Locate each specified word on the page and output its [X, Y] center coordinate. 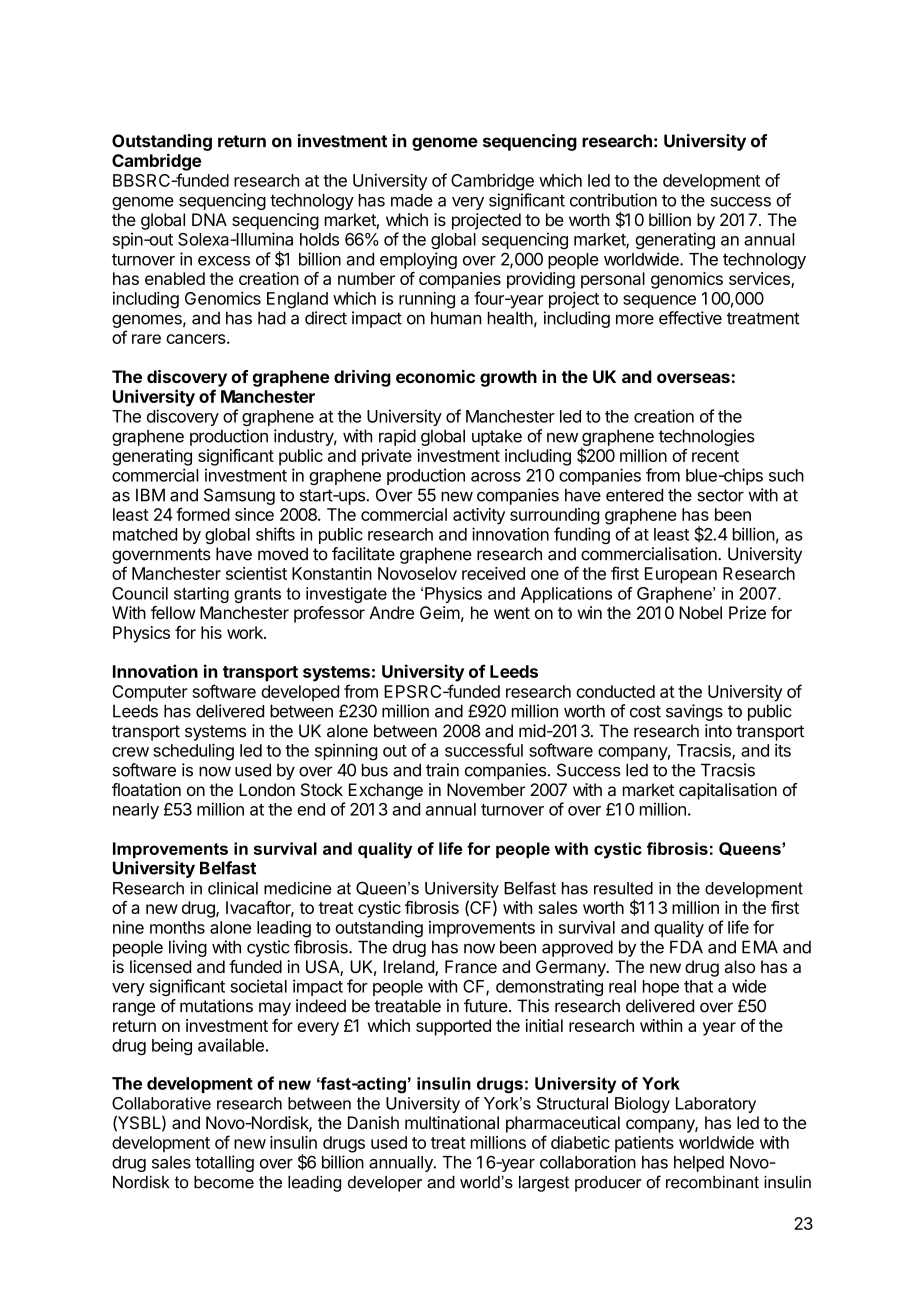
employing [418, 260]
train [442, 770]
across [496, 477]
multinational [452, 1122]
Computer [150, 693]
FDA [686, 947]
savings [694, 712]
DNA [209, 219]
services [760, 280]
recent [715, 456]
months [177, 927]
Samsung [239, 496]
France [471, 966]
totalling [224, 1163]
